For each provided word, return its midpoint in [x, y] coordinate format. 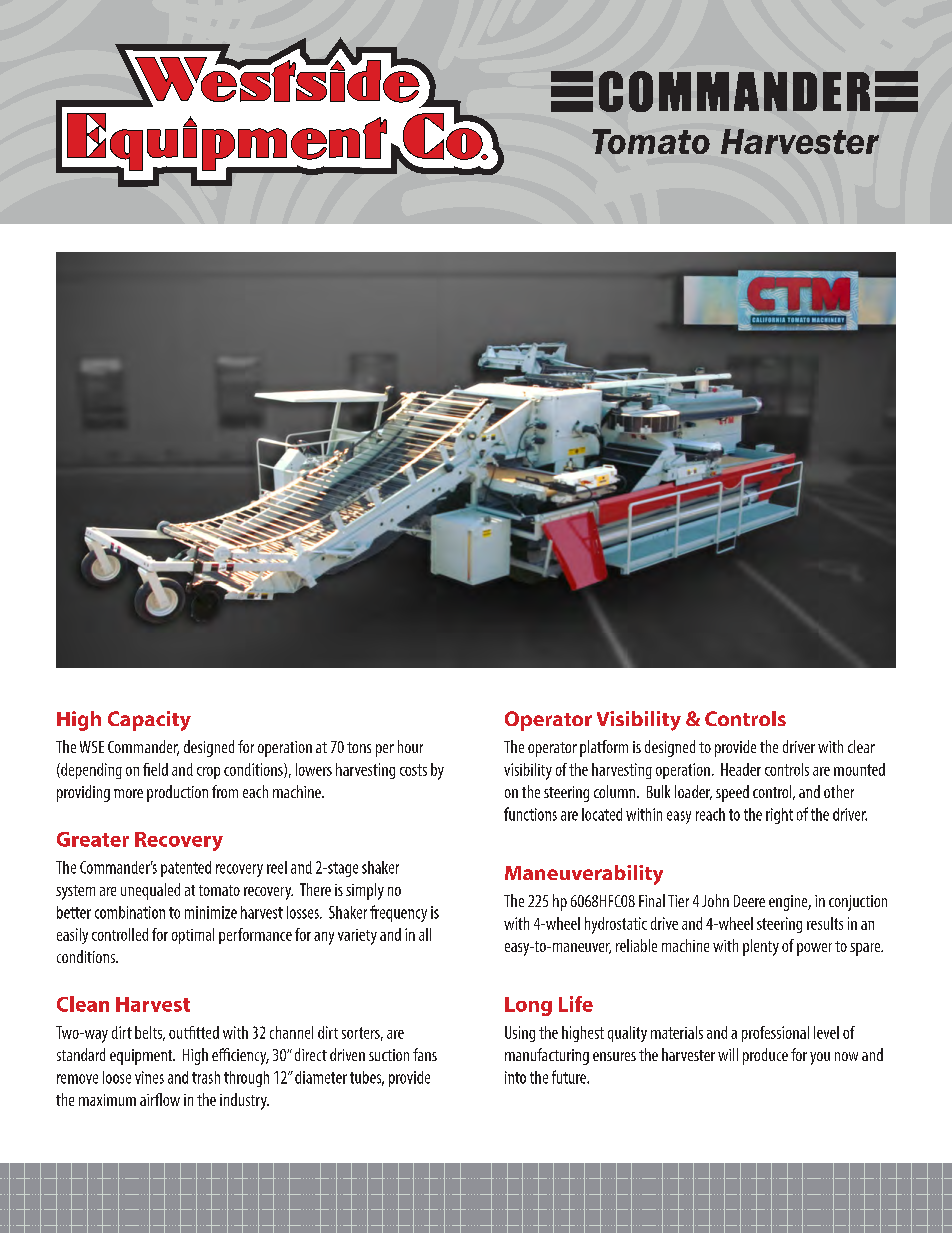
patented [186, 869]
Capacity [149, 721]
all [425, 934]
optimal [193, 936]
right [779, 816]
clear [861, 746]
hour [410, 746]
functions [530, 814]
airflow [160, 1099]
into [515, 1077]
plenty [761, 947]
